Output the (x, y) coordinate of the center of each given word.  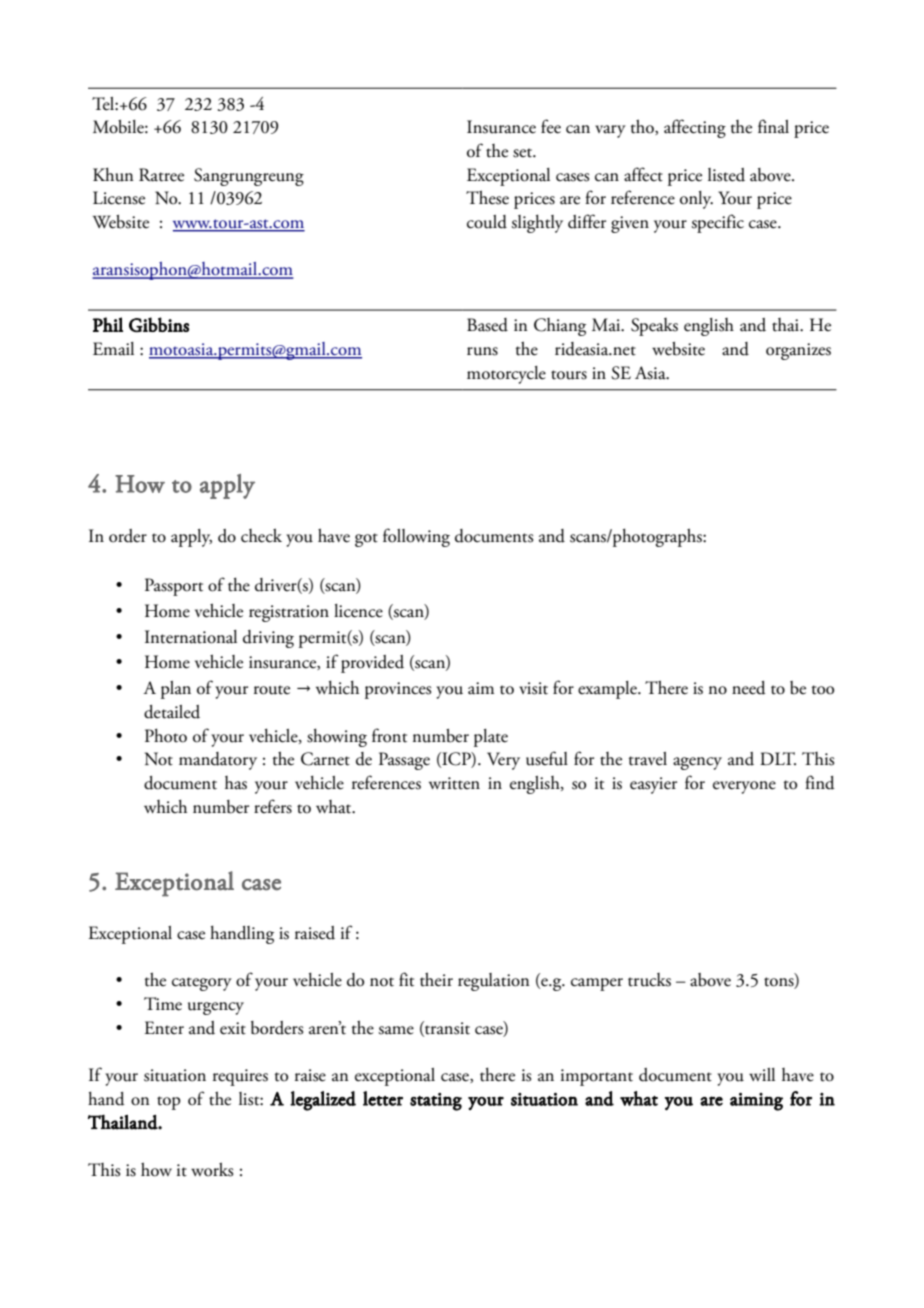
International (191, 637)
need (749, 688)
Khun (113, 174)
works (212, 1169)
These (487, 197)
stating (436, 1102)
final (773, 126)
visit (533, 688)
